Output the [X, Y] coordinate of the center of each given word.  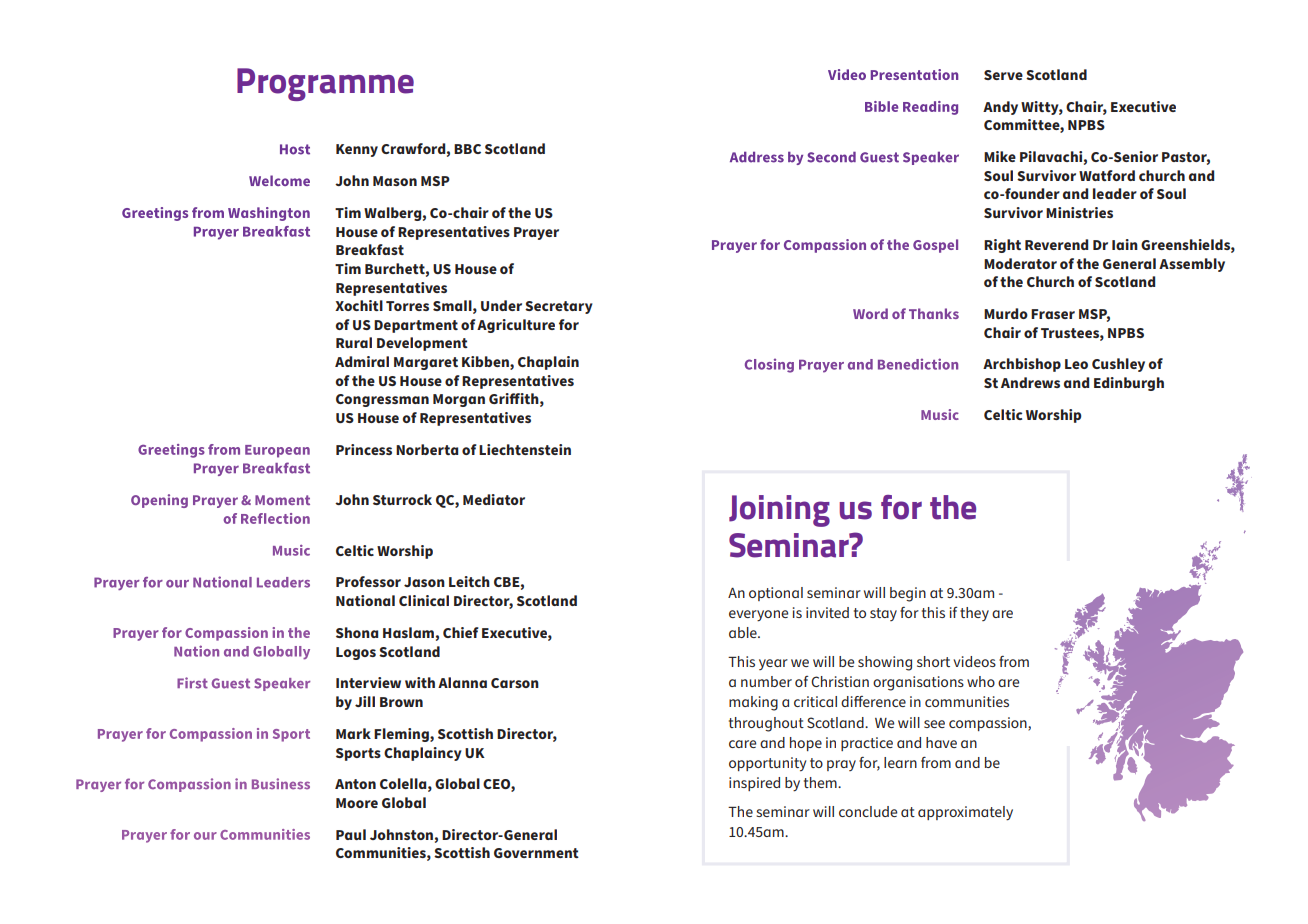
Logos [356, 653]
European [277, 451]
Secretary [559, 307]
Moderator [1020, 263]
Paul [351, 834]
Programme [325, 84]
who [981, 681]
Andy [1000, 108]
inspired [754, 784]
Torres [407, 306]
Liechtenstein [525, 449]
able [744, 632]
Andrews [1030, 382]
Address [757, 157]
